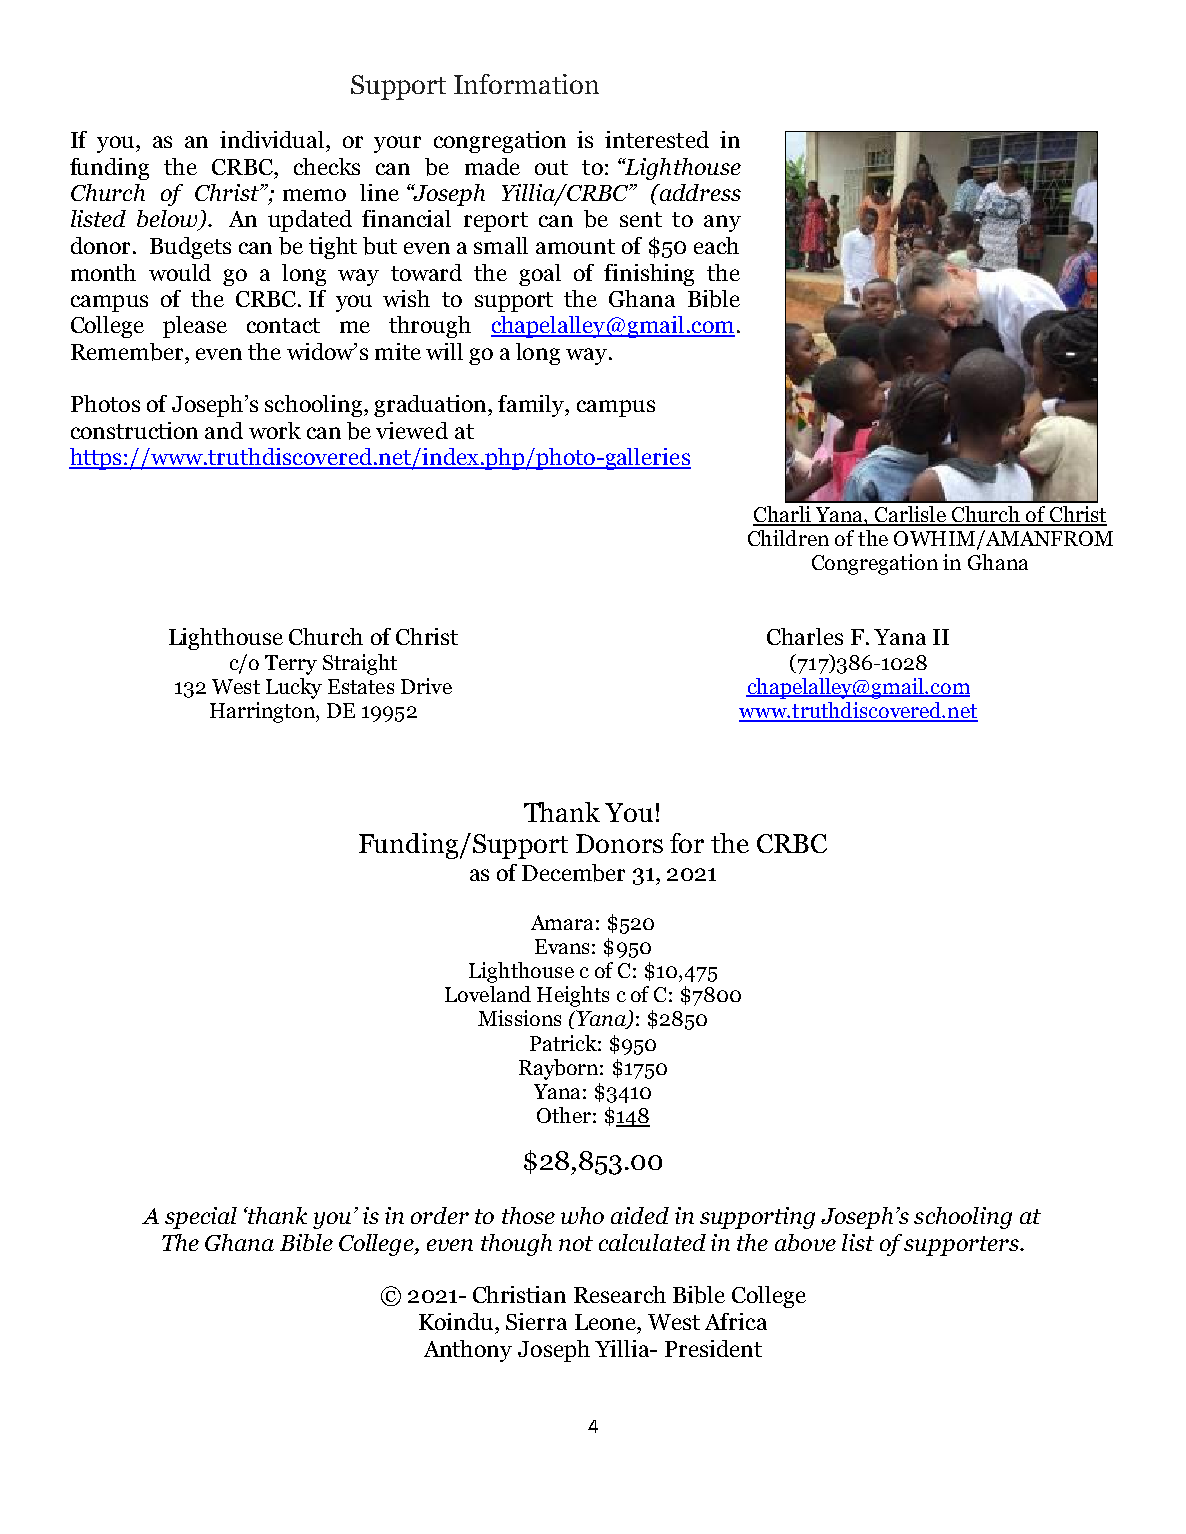 The image size is (1186, 1534). I want to click on Heights, so click(573, 996).
